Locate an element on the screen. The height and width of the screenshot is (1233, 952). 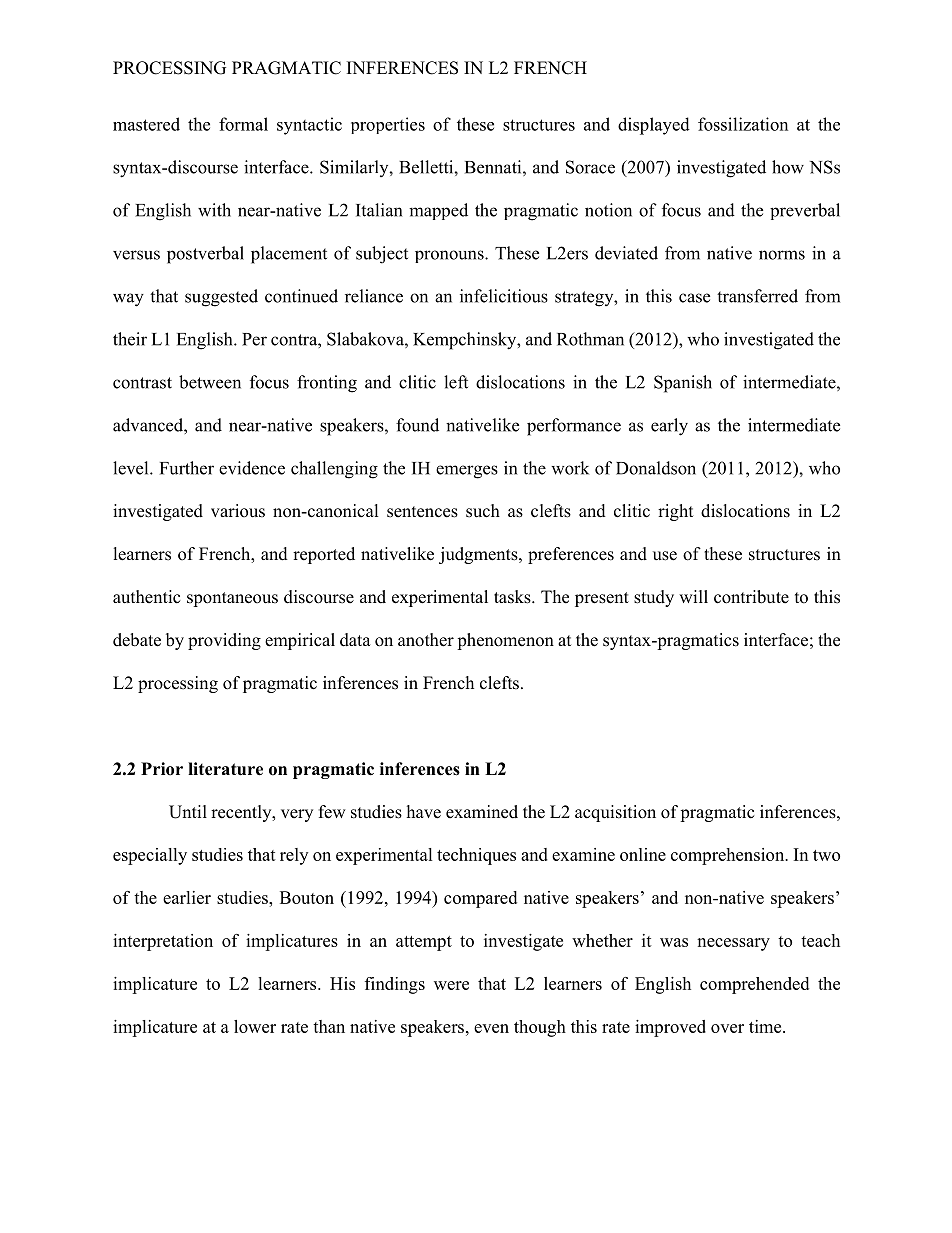
were is located at coordinates (451, 985).
